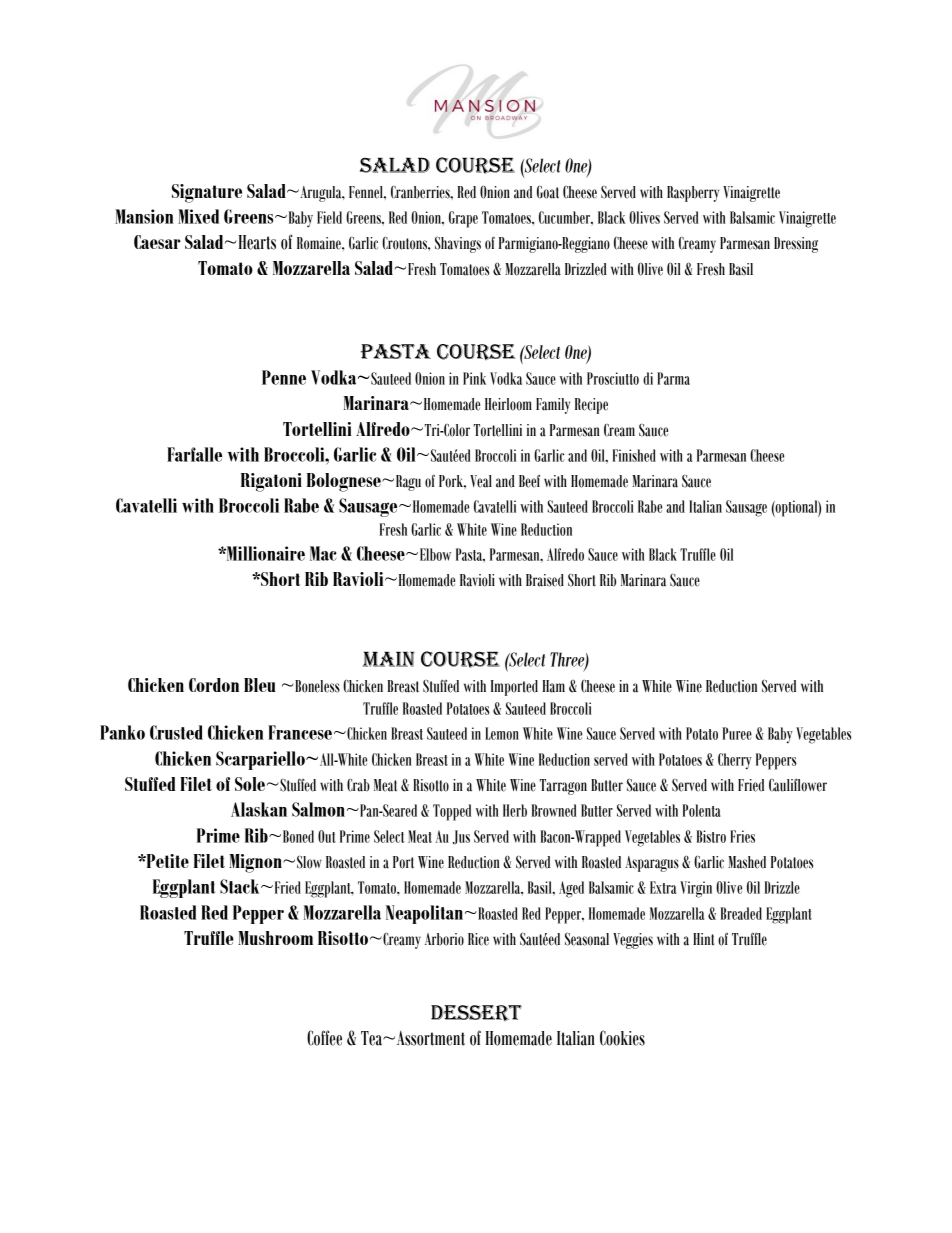 This document has width=952, height=1233. Describe the element at coordinates (463, 219) in the document. I see `Grape` at that location.
